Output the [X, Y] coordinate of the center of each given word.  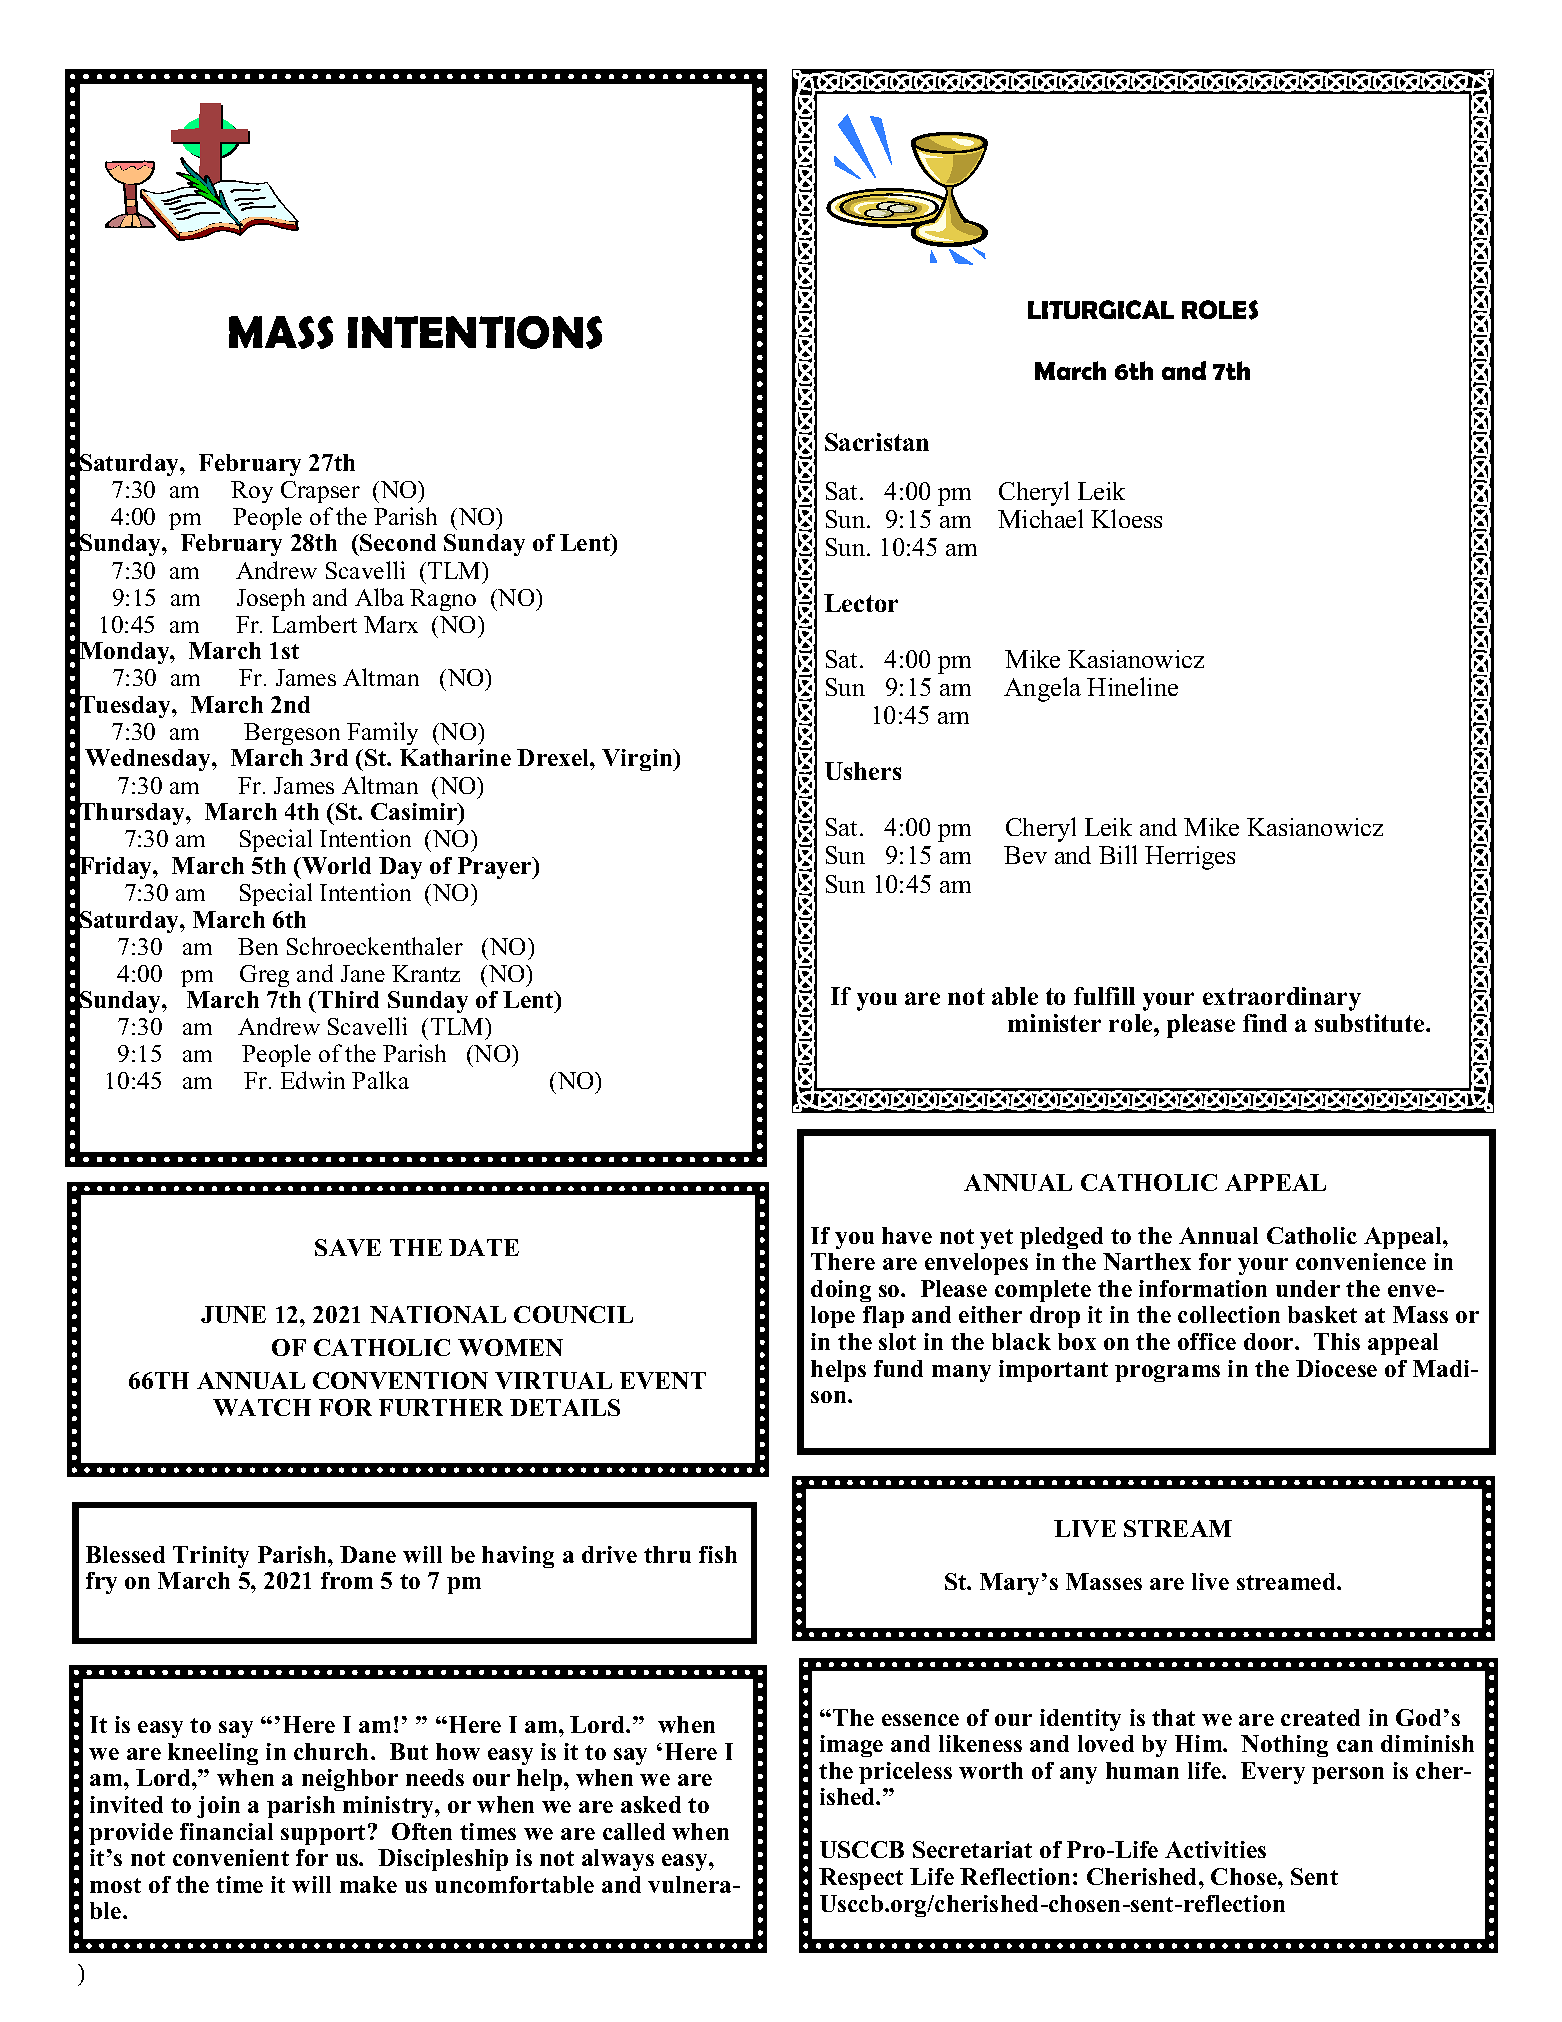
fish [718, 1554]
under [1308, 1288]
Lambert [314, 624]
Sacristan [877, 442]
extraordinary [1282, 999]
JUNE [233, 1314]
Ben [258, 946]
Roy [252, 492]
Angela [1042, 689]
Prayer [496, 868]
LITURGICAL [1101, 309]
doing [841, 1291]
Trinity [211, 1557]
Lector [861, 603]
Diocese [1336, 1368]
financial [226, 1831]
